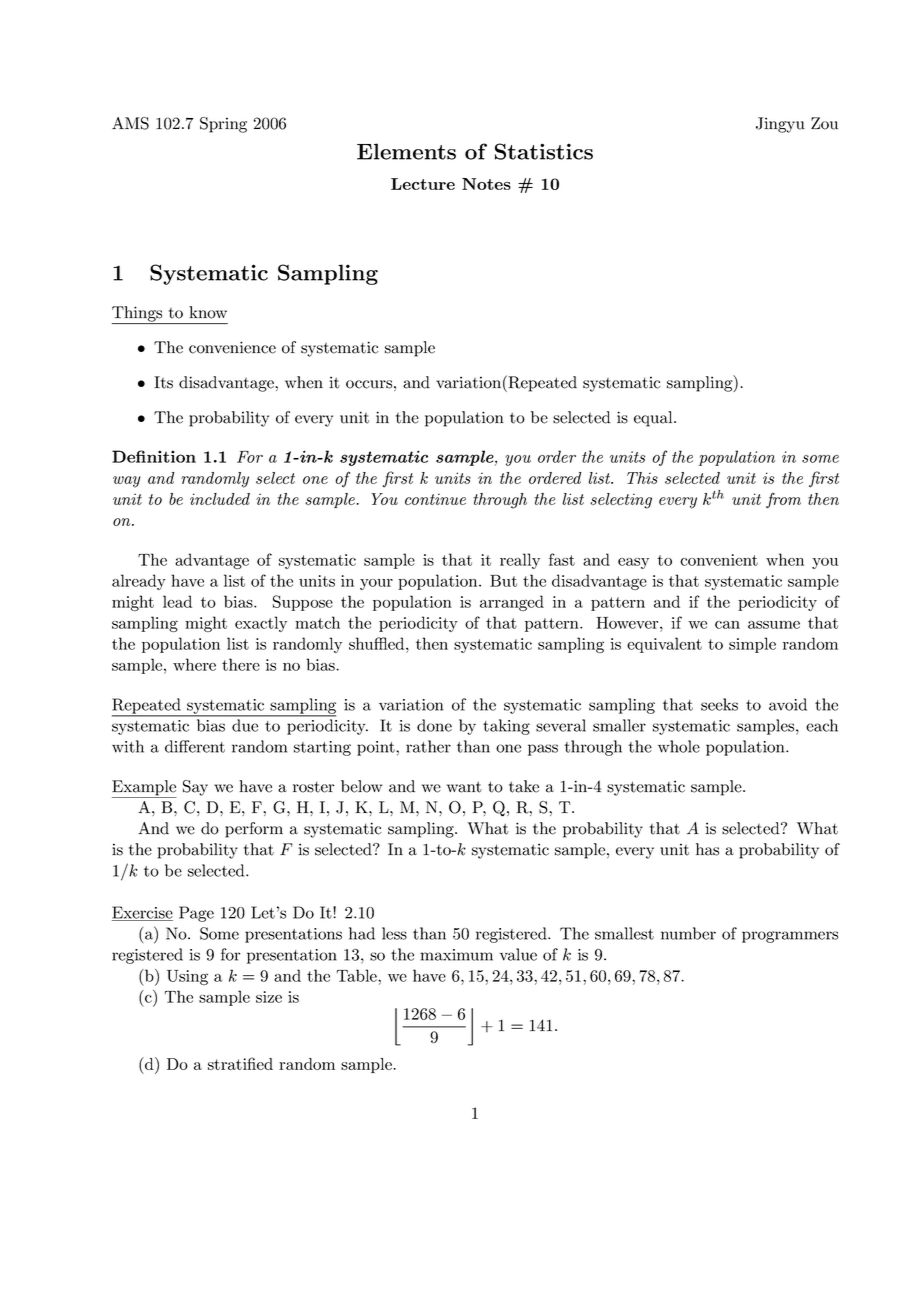 This screenshot has height=1308, width=924. What do you see at coordinates (486, 184) in the screenshot?
I see `Notes` at bounding box center [486, 184].
